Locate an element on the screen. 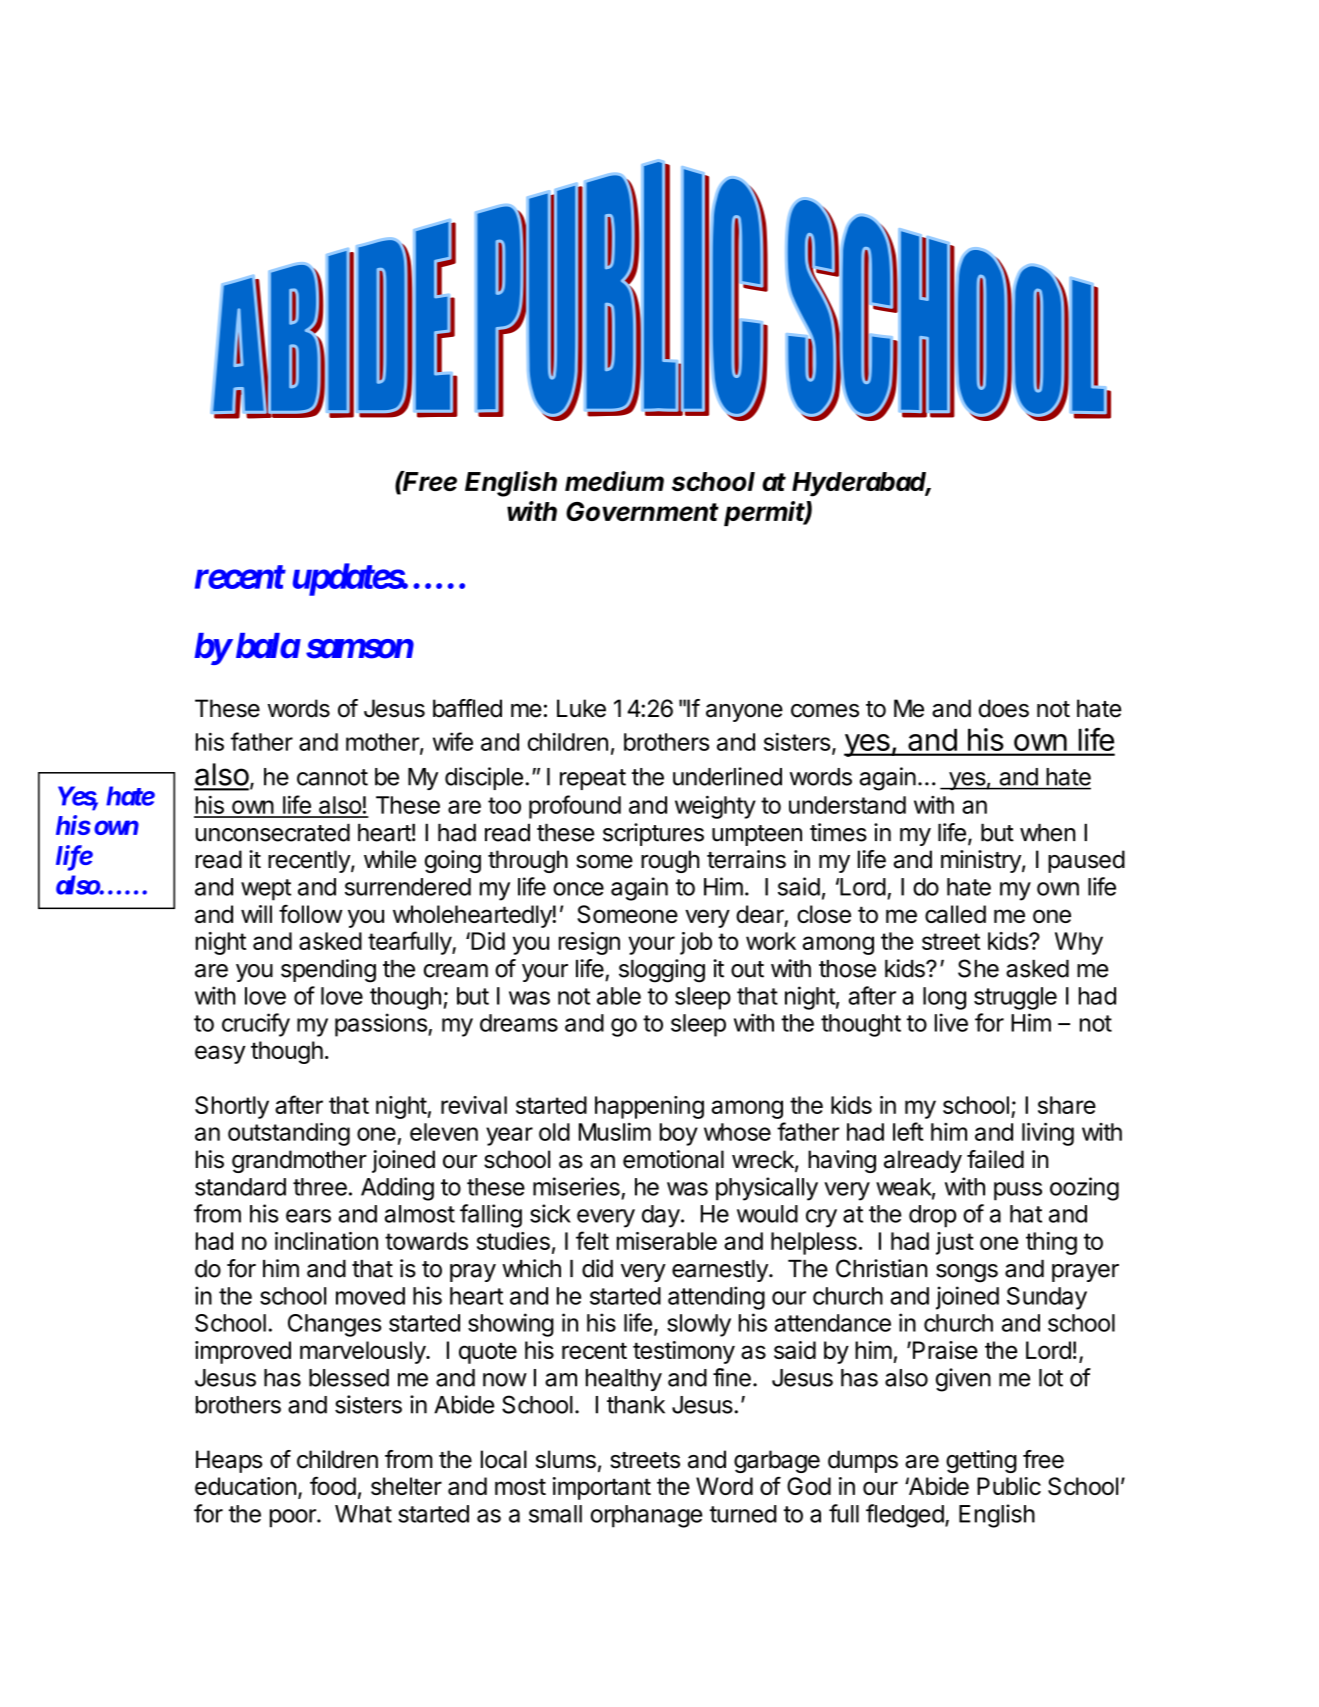 This screenshot has width=1319, height=1707. attending is located at coordinates (716, 1298).
